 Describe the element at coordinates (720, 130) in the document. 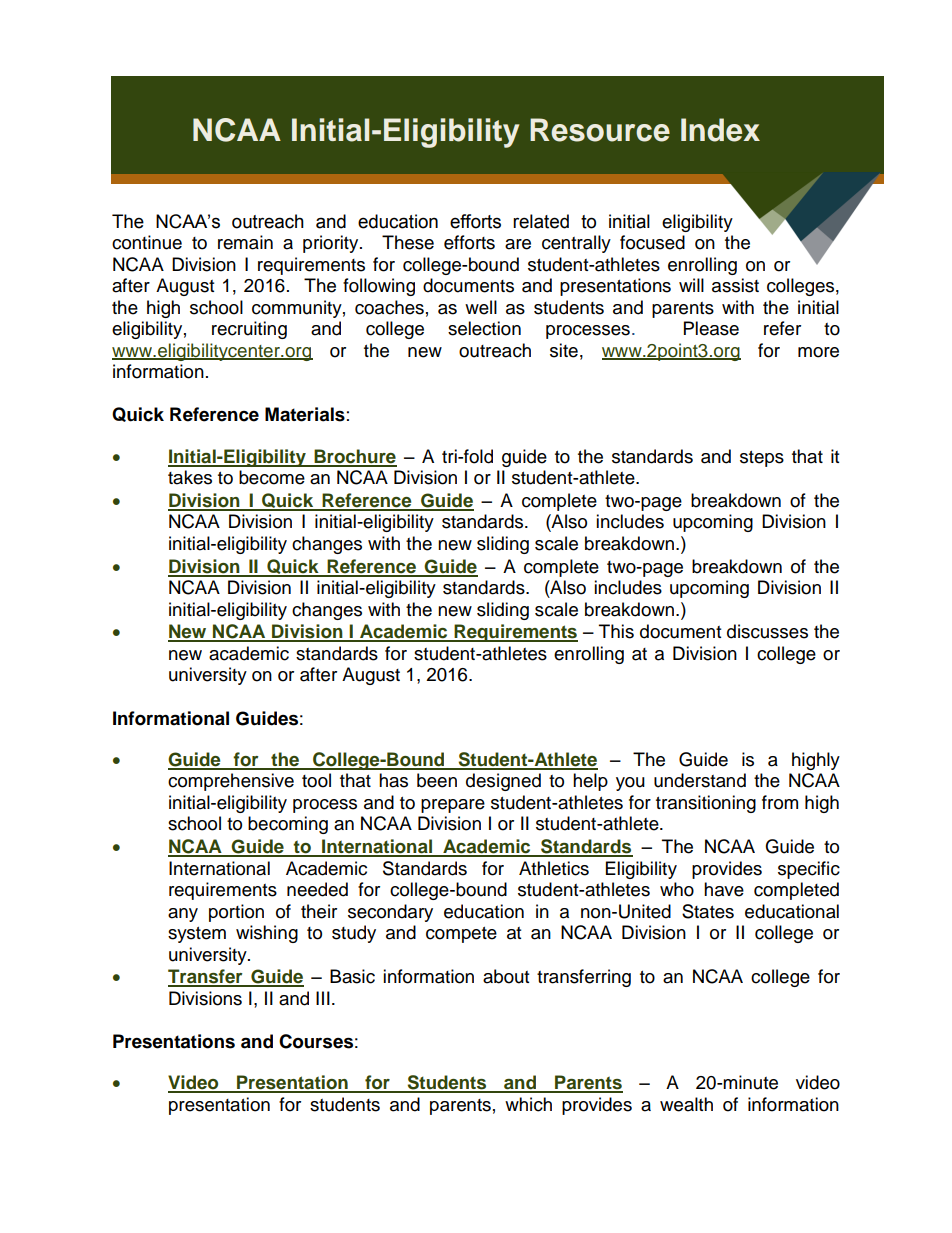

I see `Index` at that location.
